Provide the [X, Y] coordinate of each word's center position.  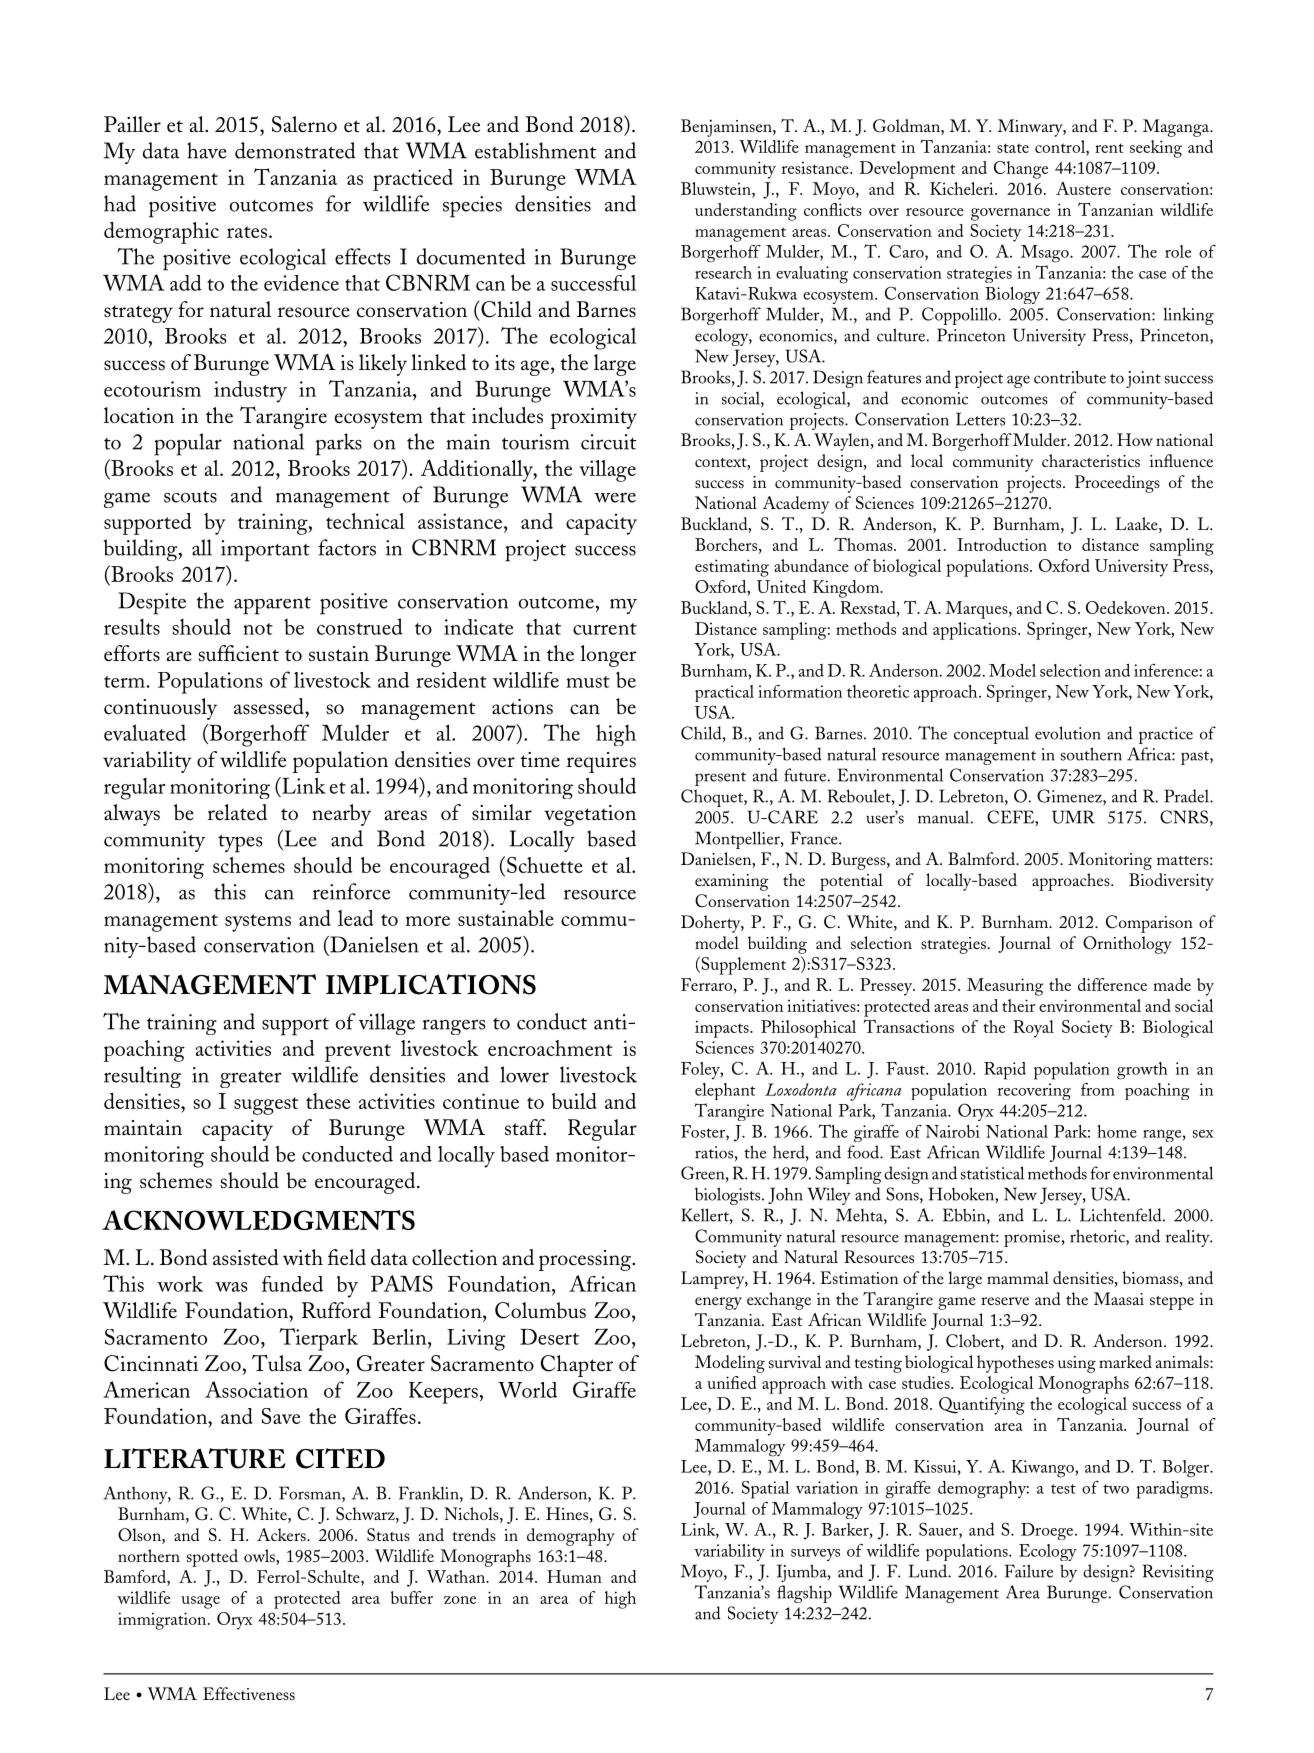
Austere [1083, 188]
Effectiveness [249, 1693]
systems [258, 923]
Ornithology [1127, 945]
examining [732, 882]
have [207, 150]
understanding [746, 212]
